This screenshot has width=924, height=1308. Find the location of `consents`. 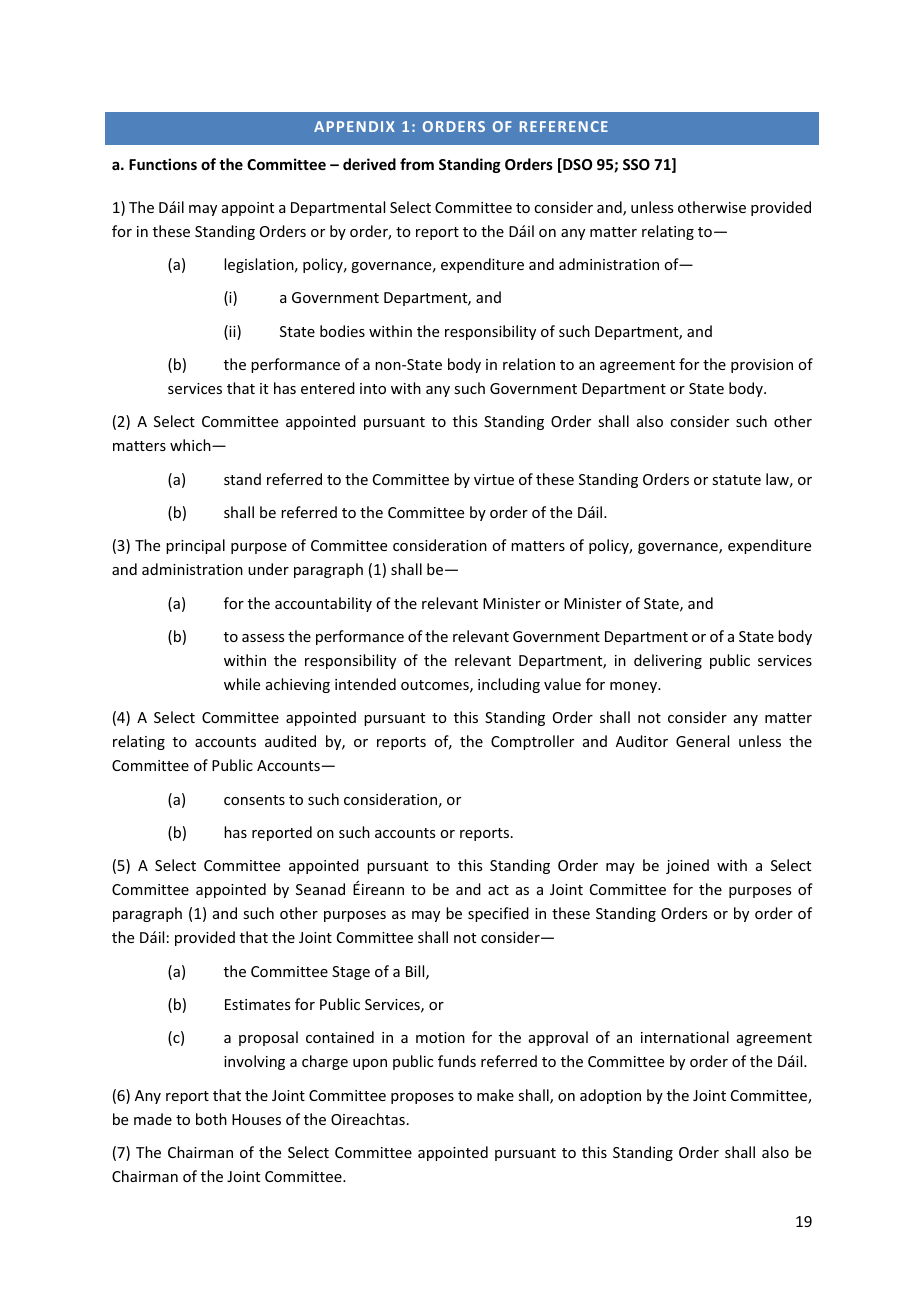

consents is located at coordinates (254, 800).
